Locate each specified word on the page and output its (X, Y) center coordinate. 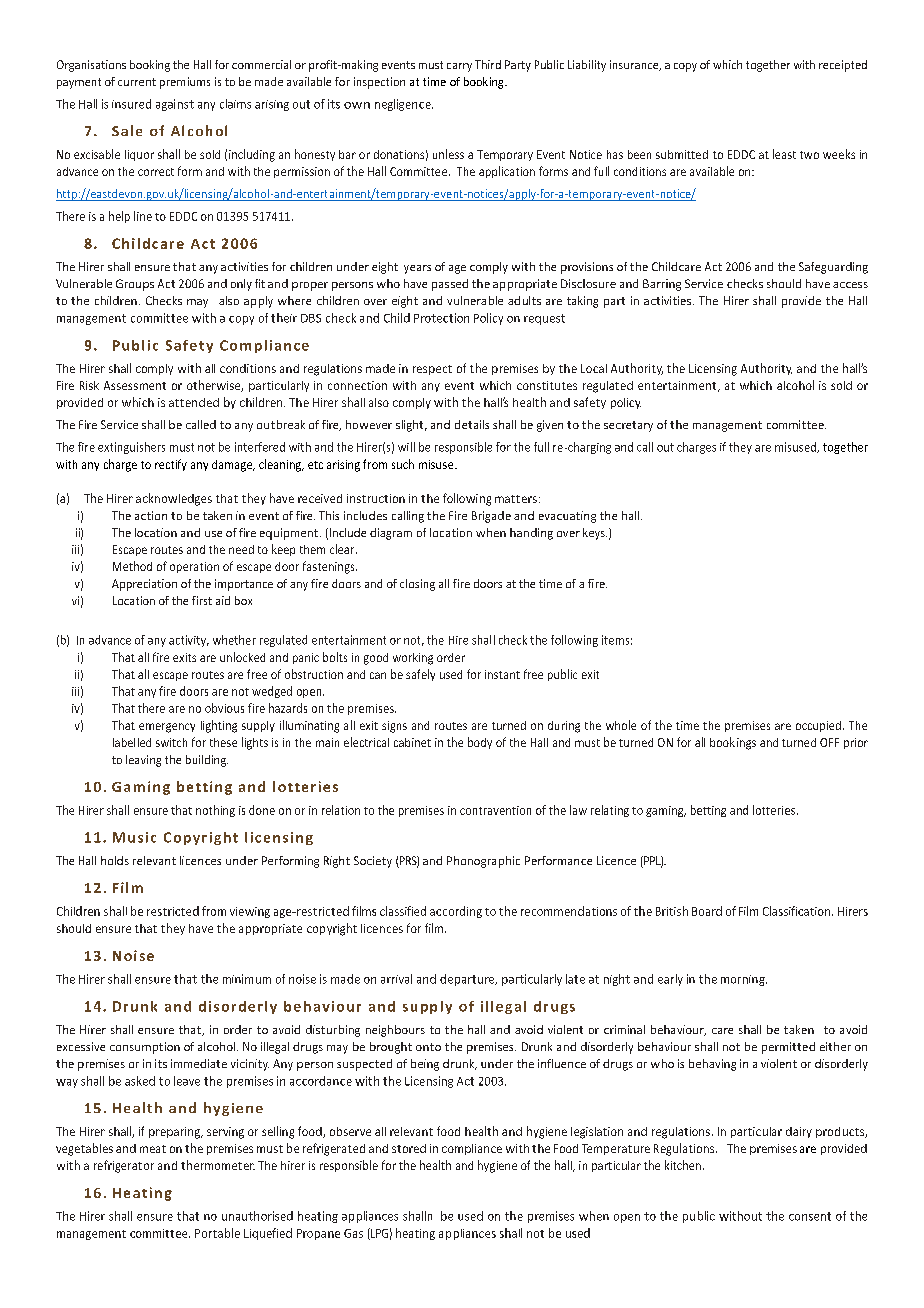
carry (459, 67)
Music (134, 837)
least (784, 154)
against (175, 105)
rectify (171, 465)
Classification (798, 911)
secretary (628, 426)
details (472, 424)
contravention (495, 810)
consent (810, 1216)
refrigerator (124, 1166)
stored (409, 1148)
